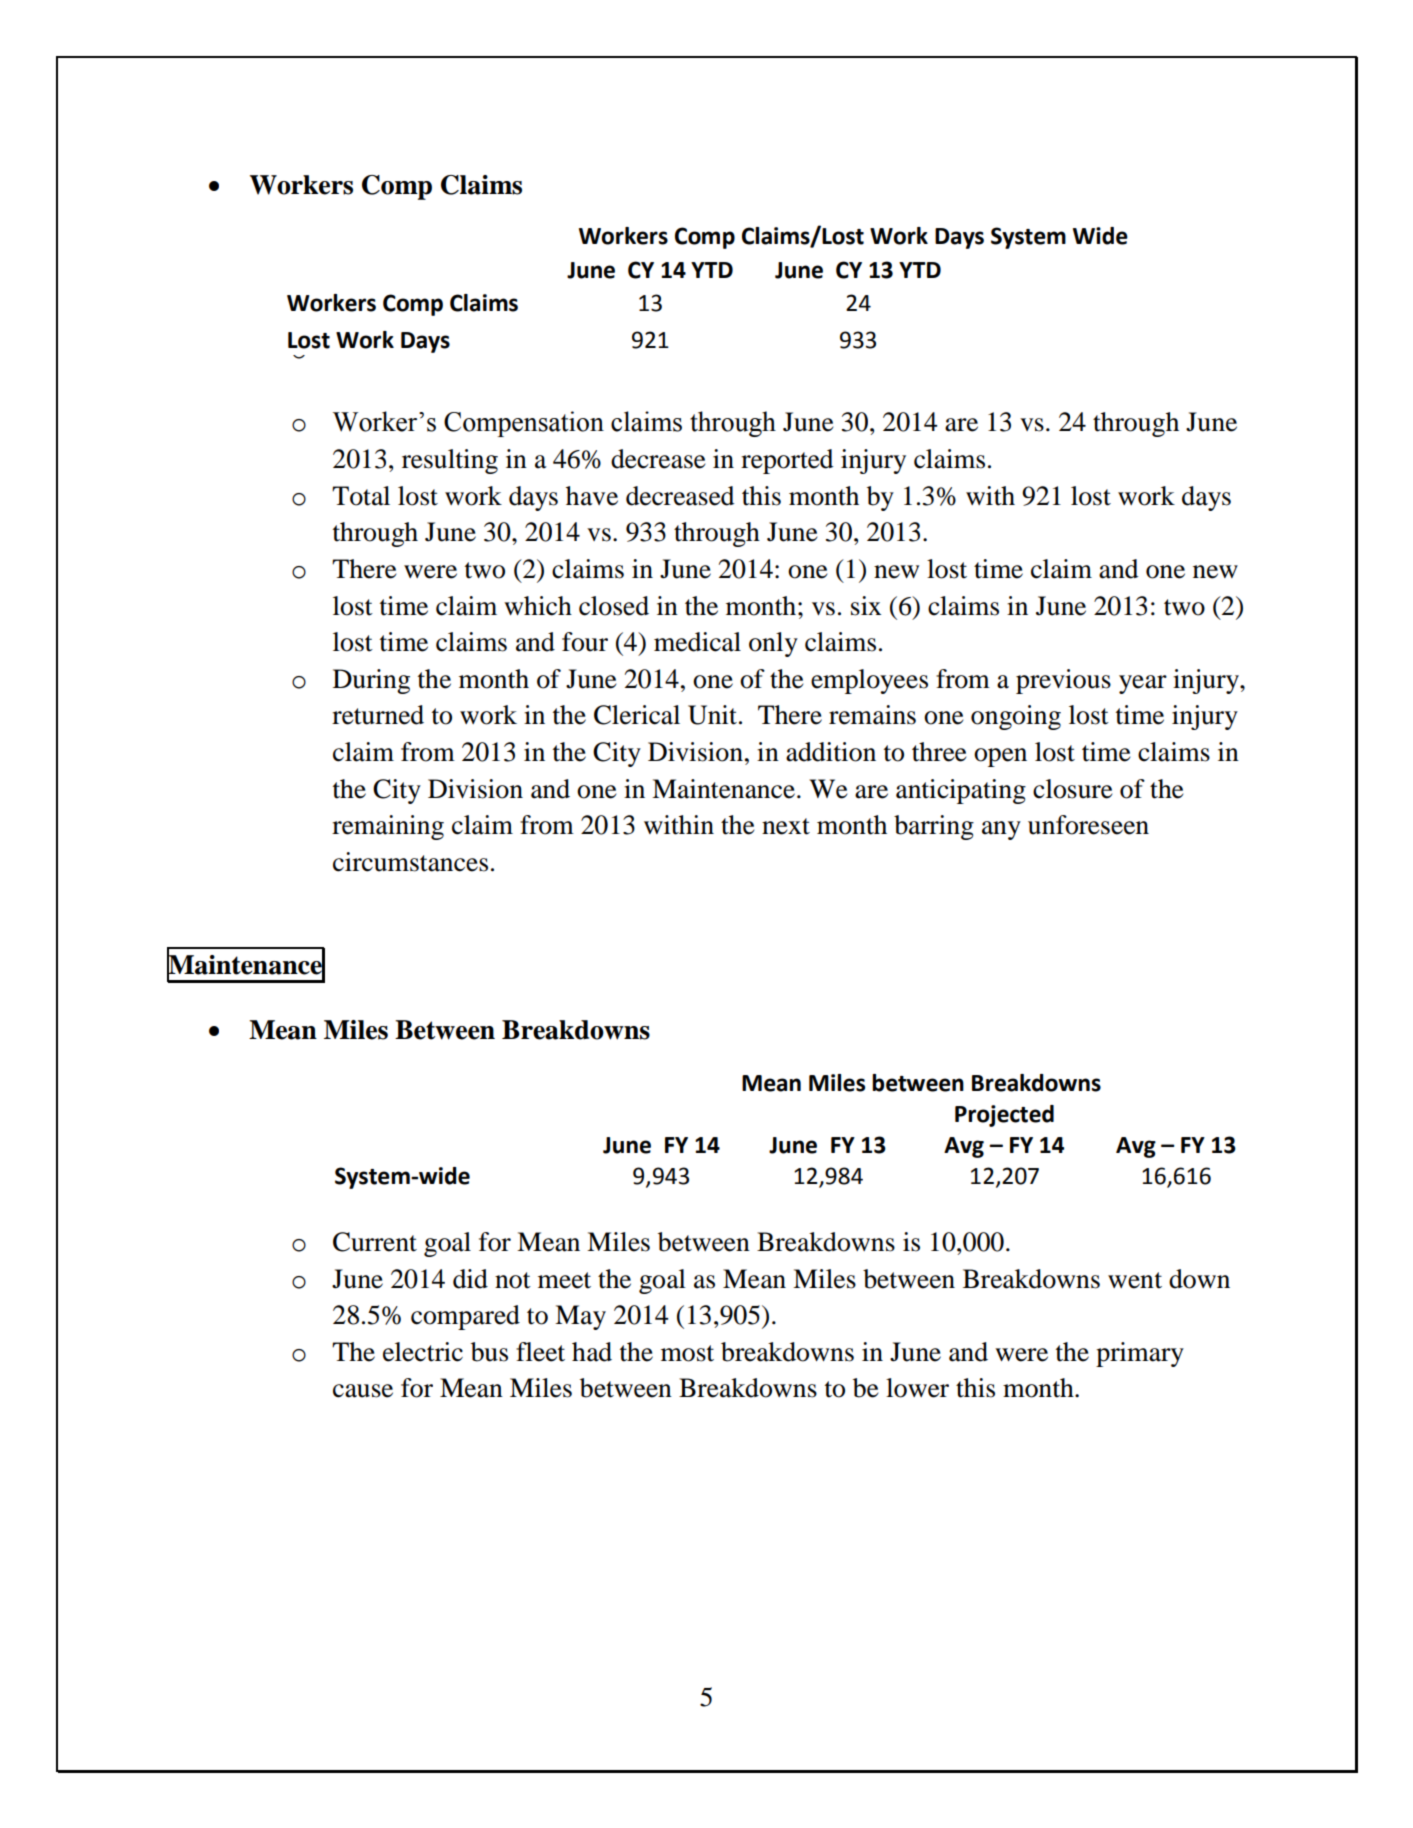 The height and width of the document is (1828, 1413). What do you see at coordinates (1140, 1354) in the document?
I see `primary` at bounding box center [1140, 1354].
